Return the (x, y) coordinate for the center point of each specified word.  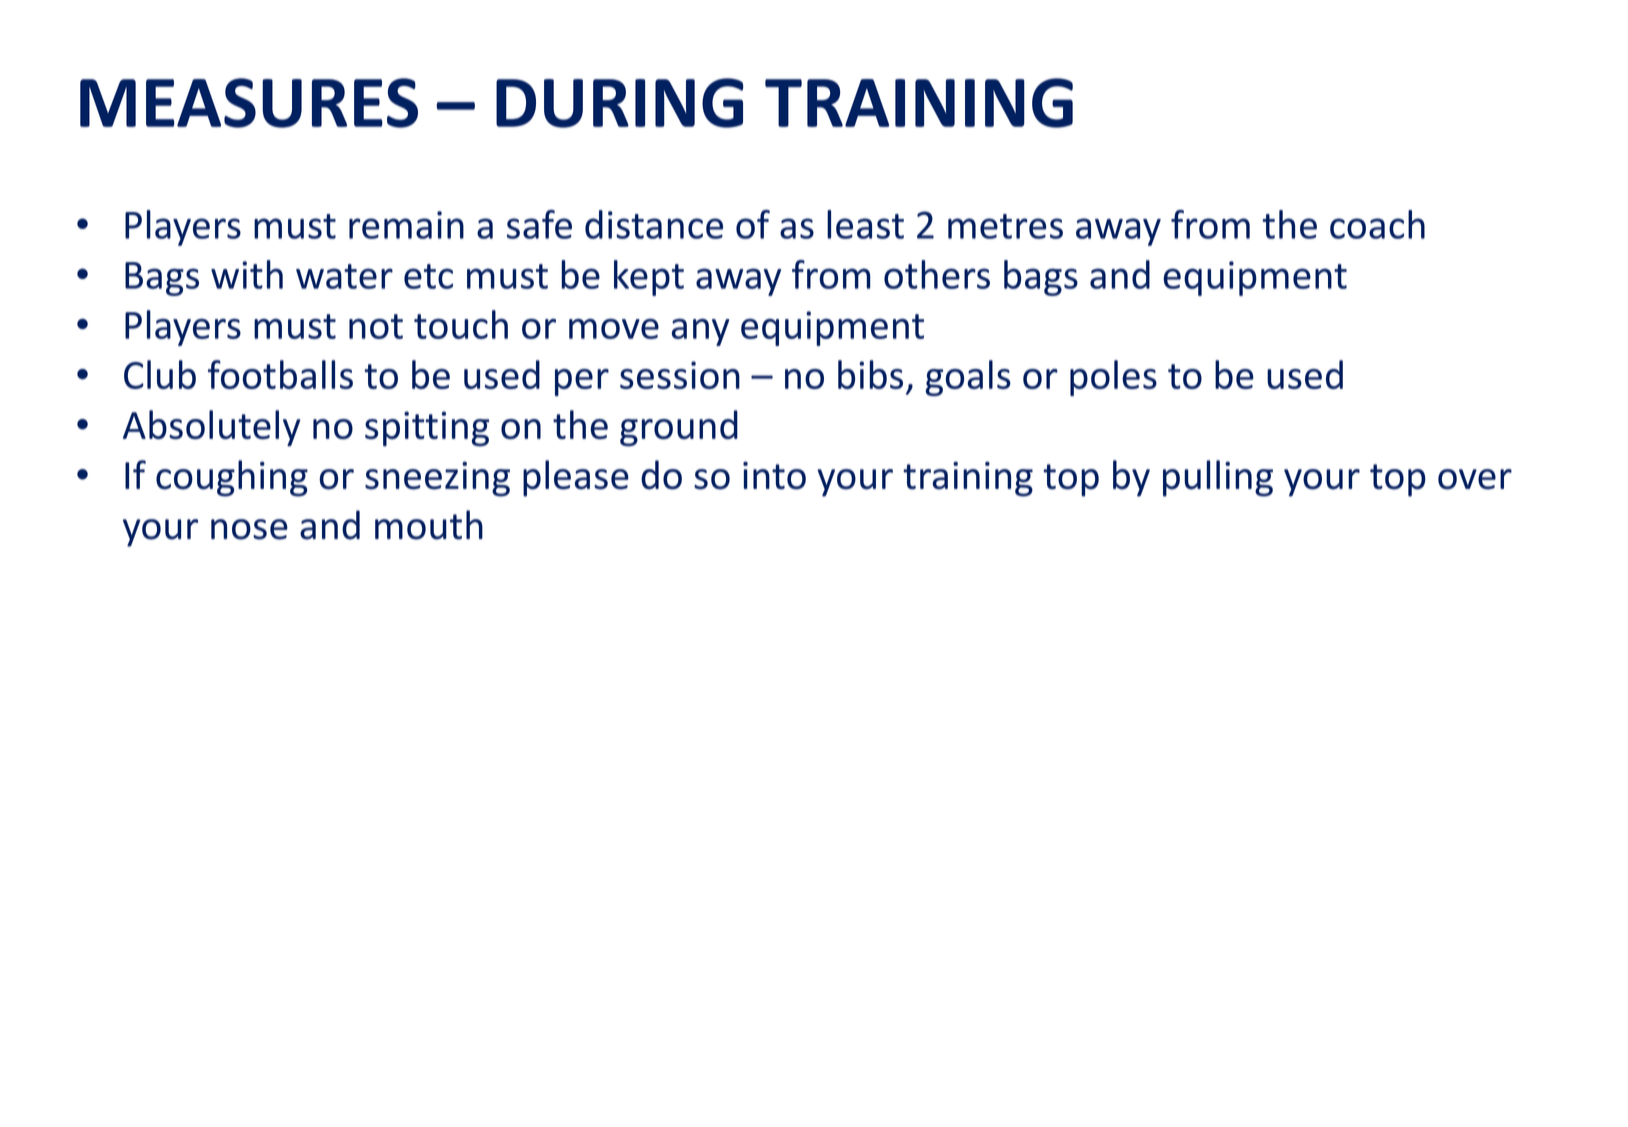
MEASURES (249, 103)
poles (1113, 378)
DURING (619, 103)
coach (1377, 224)
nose (249, 529)
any (700, 332)
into (774, 476)
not (376, 326)
